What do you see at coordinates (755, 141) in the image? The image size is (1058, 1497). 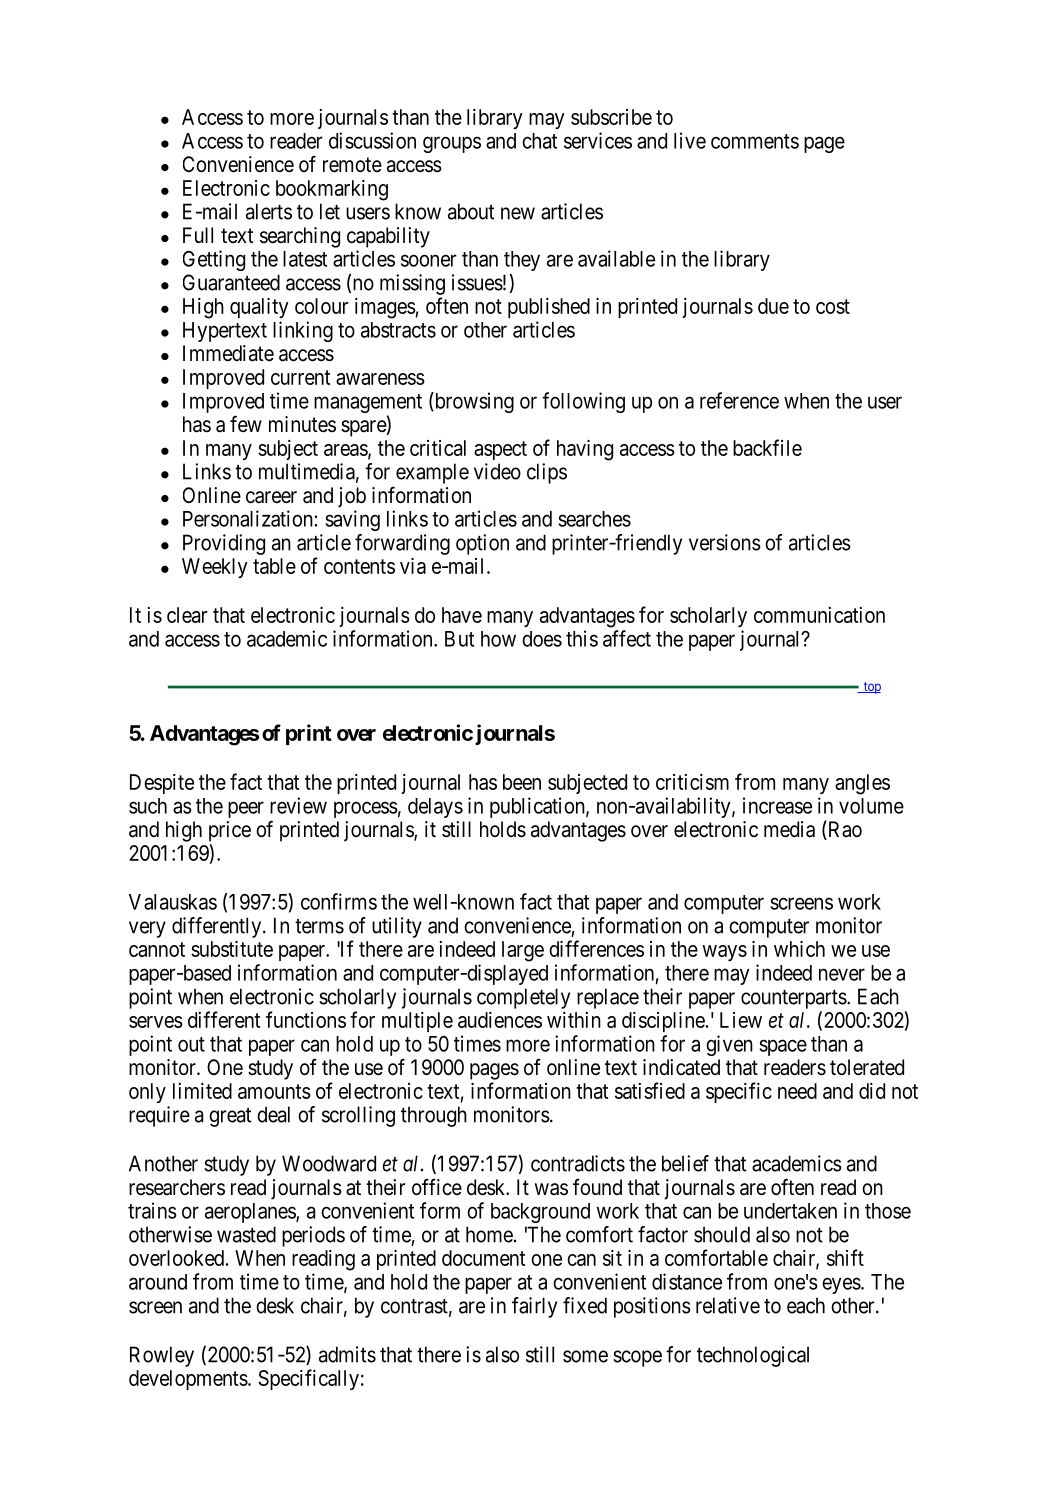 I see `comments` at bounding box center [755, 141].
